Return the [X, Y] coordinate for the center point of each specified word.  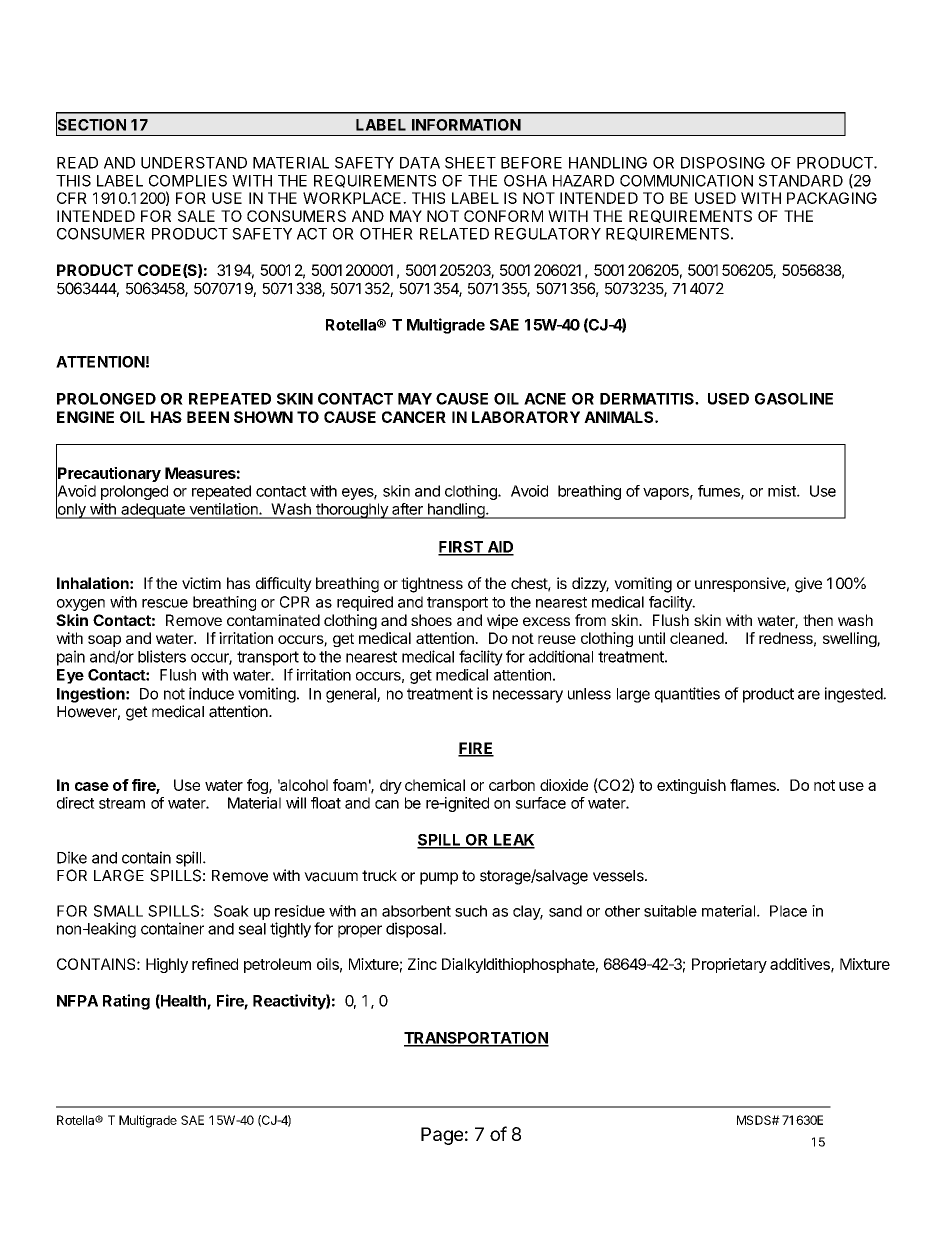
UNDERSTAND [194, 163]
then [818, 620]
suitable [670, 911]
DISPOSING [723, 163]
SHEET [470, 163]
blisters [162, 656]
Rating [126, 1002]
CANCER [414, 417]
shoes [431, 620]
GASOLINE [794, 399]
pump [439, 878]
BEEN [208, 417]
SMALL [118, 911]
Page [442, 1136]
